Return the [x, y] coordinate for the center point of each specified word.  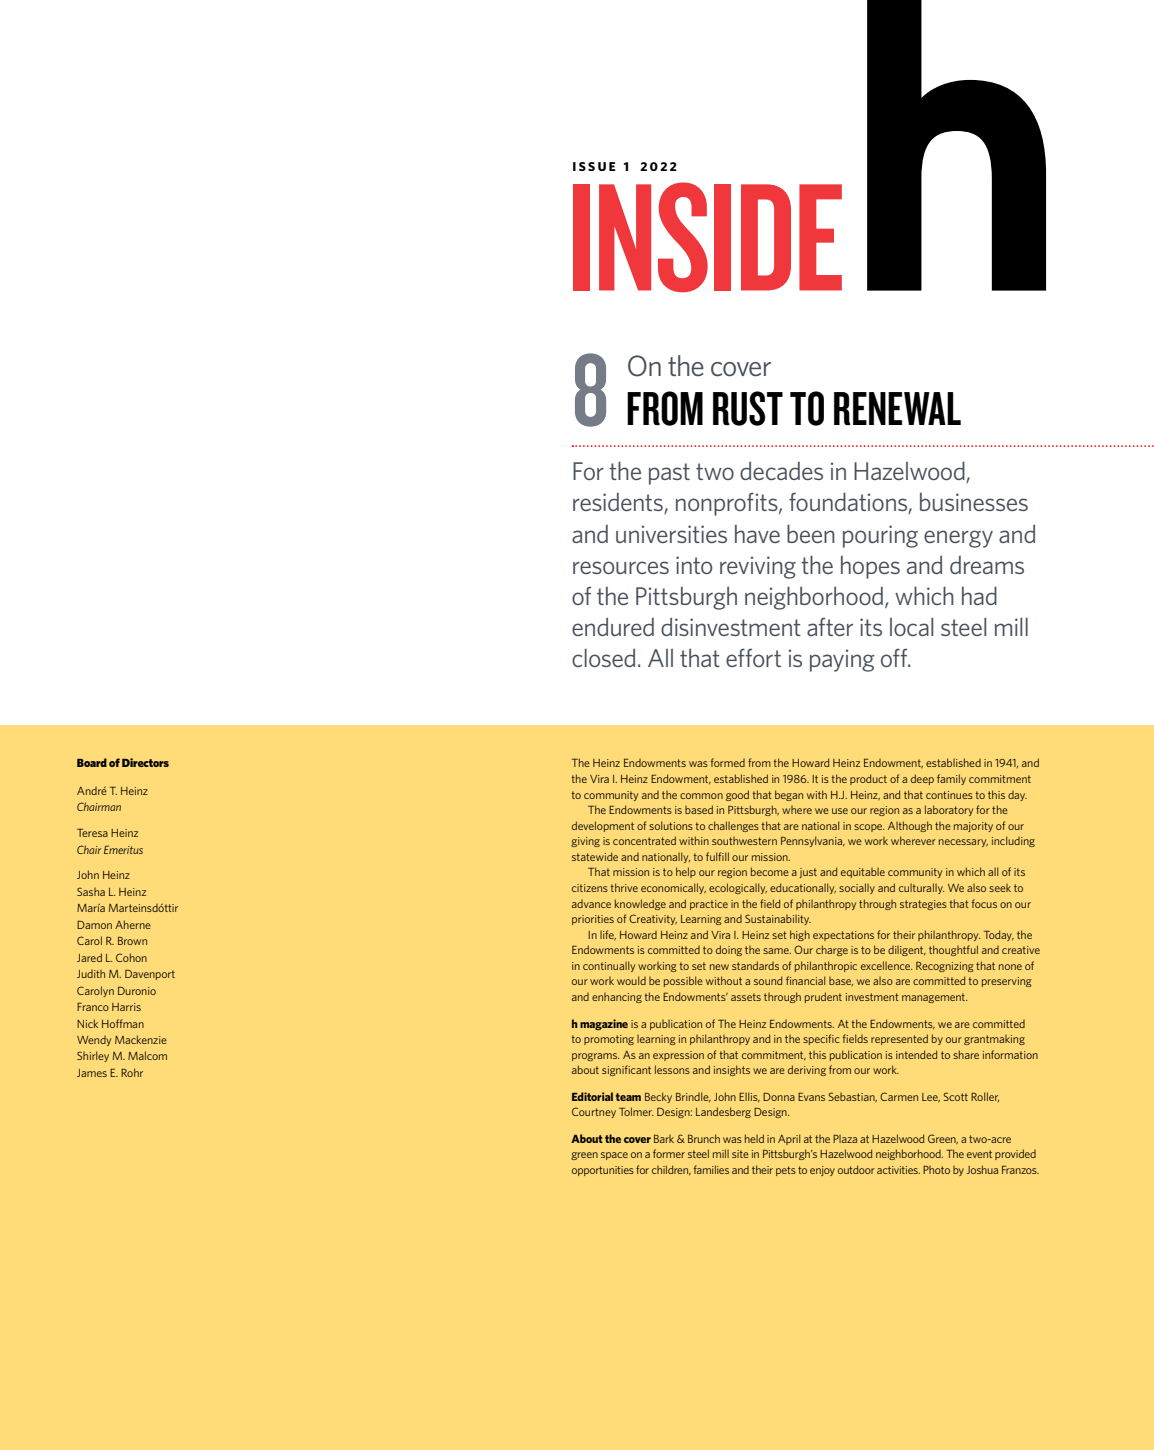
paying [842, 660]
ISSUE [594, 166]
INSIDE [707, 237]
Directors [145, 762]
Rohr [132, 1072]
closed [603, 657]
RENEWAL [897, 408]
